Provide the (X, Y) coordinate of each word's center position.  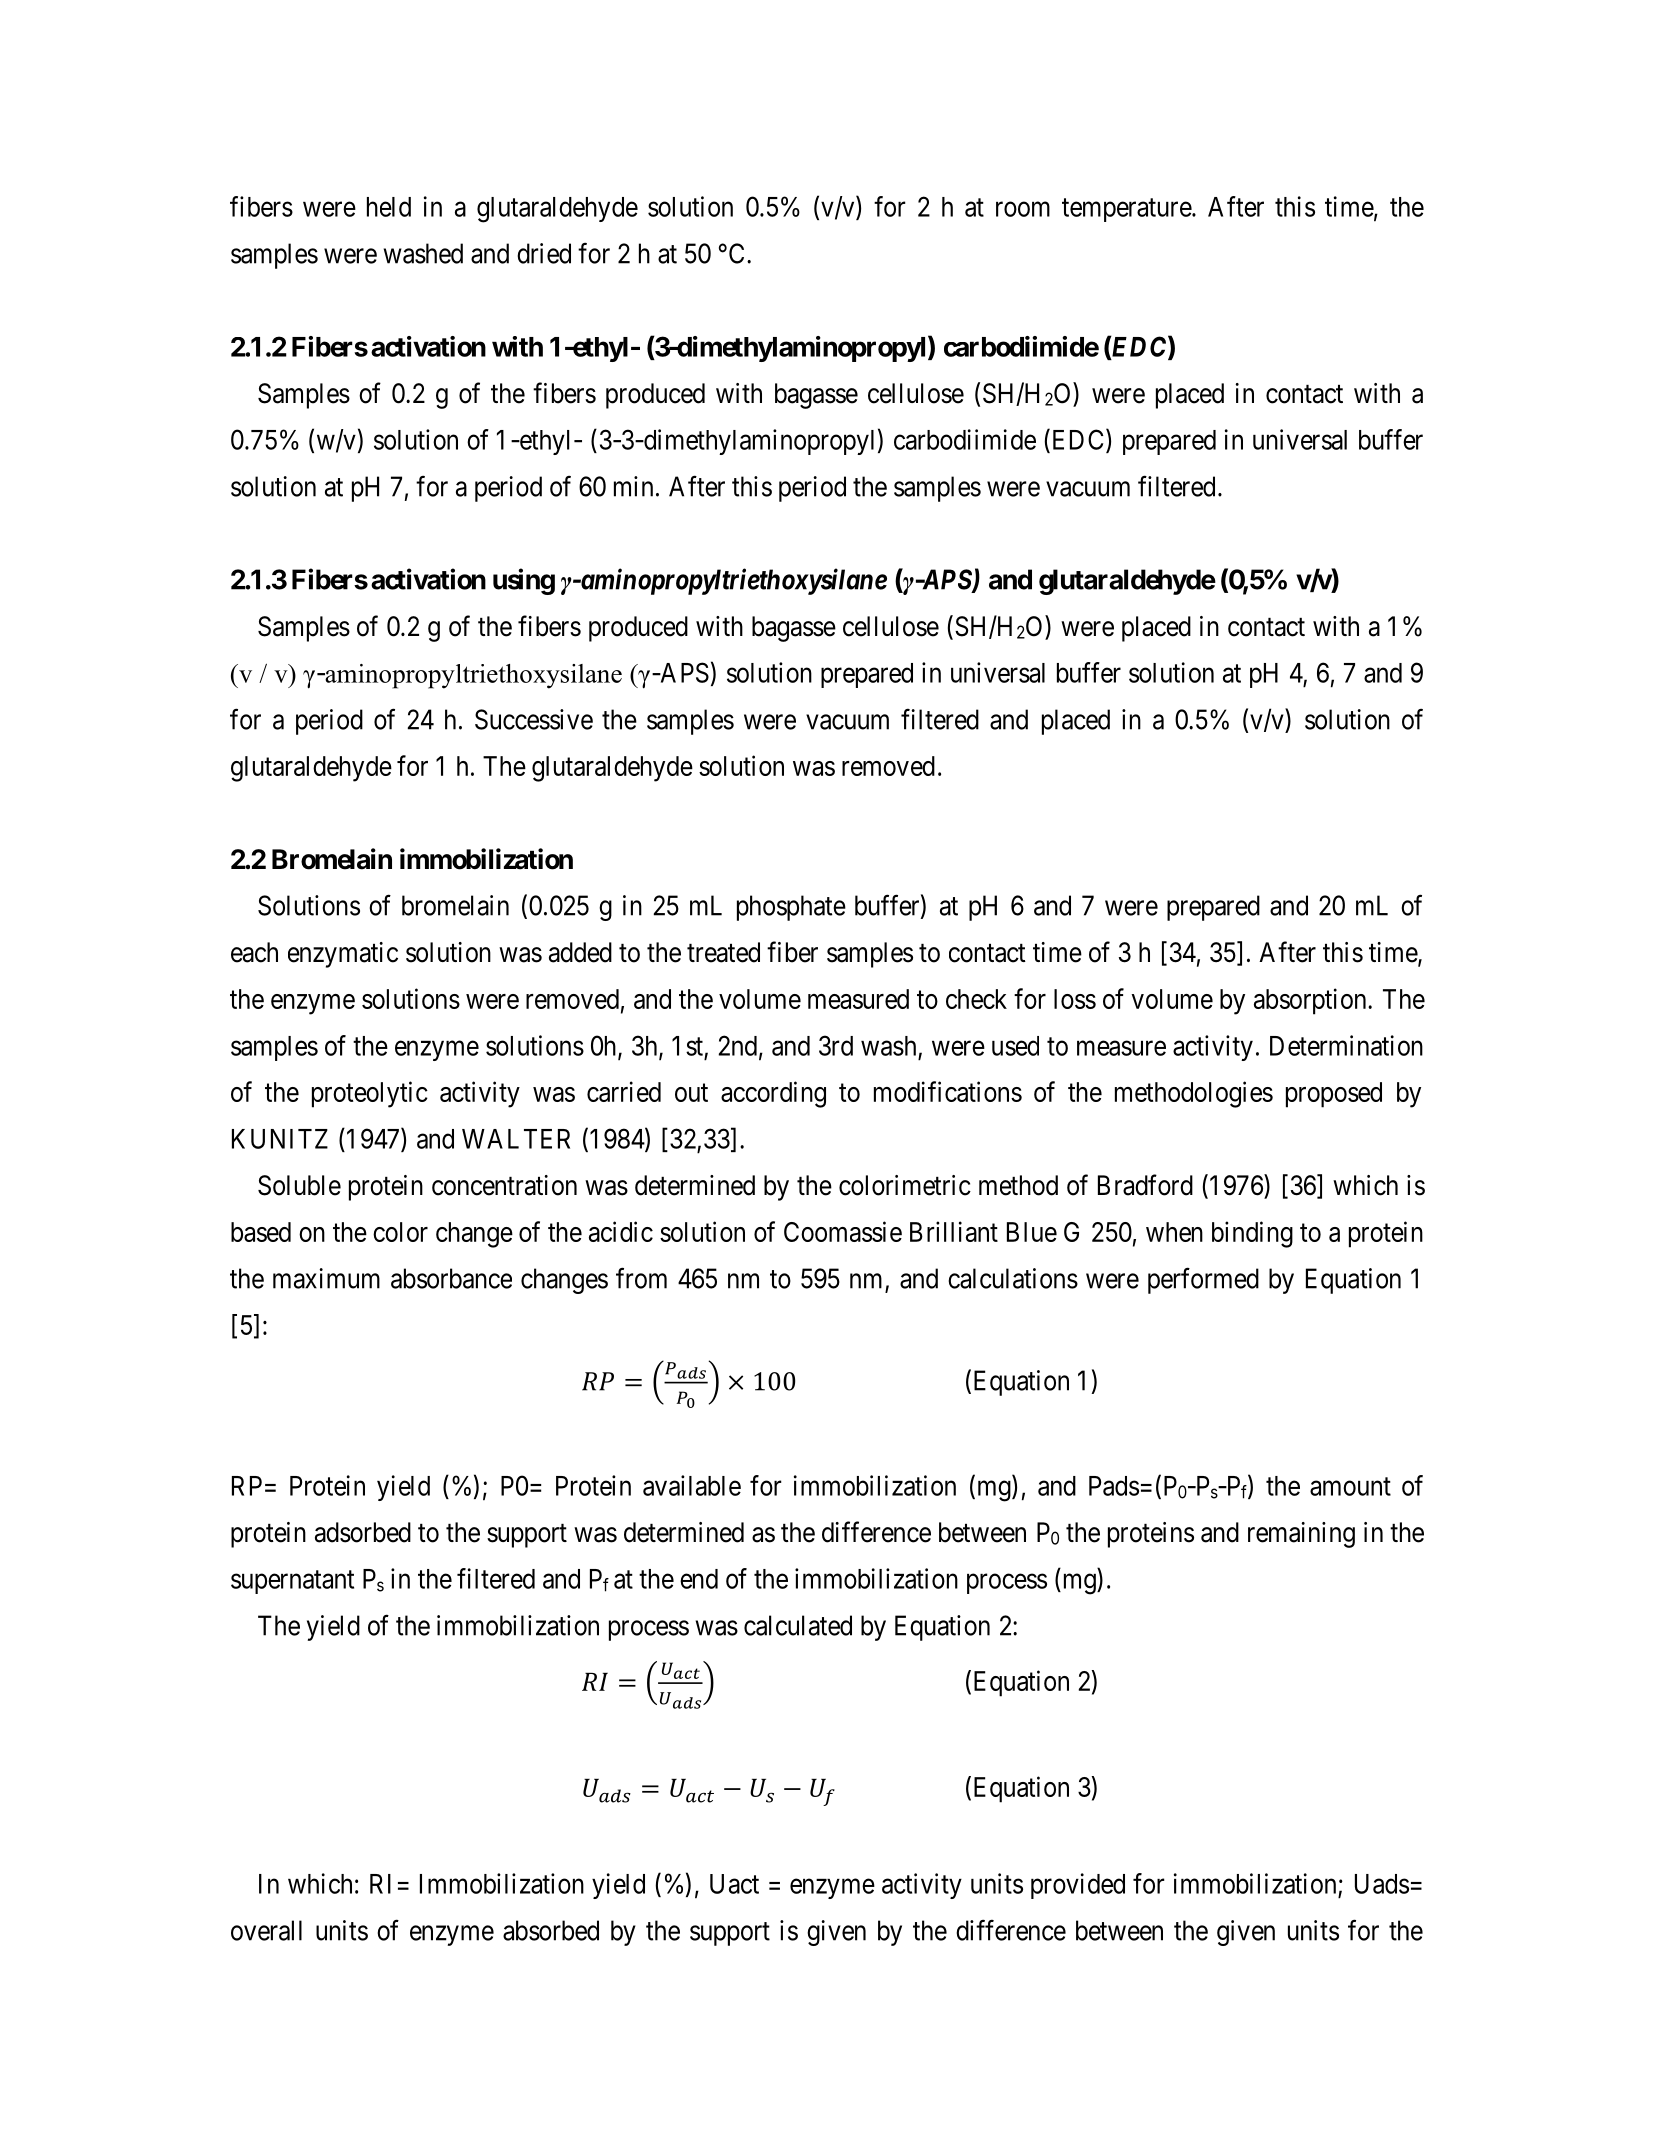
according (773, 1094)
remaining (1301, 1535)
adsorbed (363, 1532)
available (692, 1485)
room (1023, 209)
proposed (1334, 1095)
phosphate (791, 908)
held (389, 207)
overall (266, 1930)
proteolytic (370, 1094)
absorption (1311, 1001)
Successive (534, 719)
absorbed (551, 1930)
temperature (1127, 210)
